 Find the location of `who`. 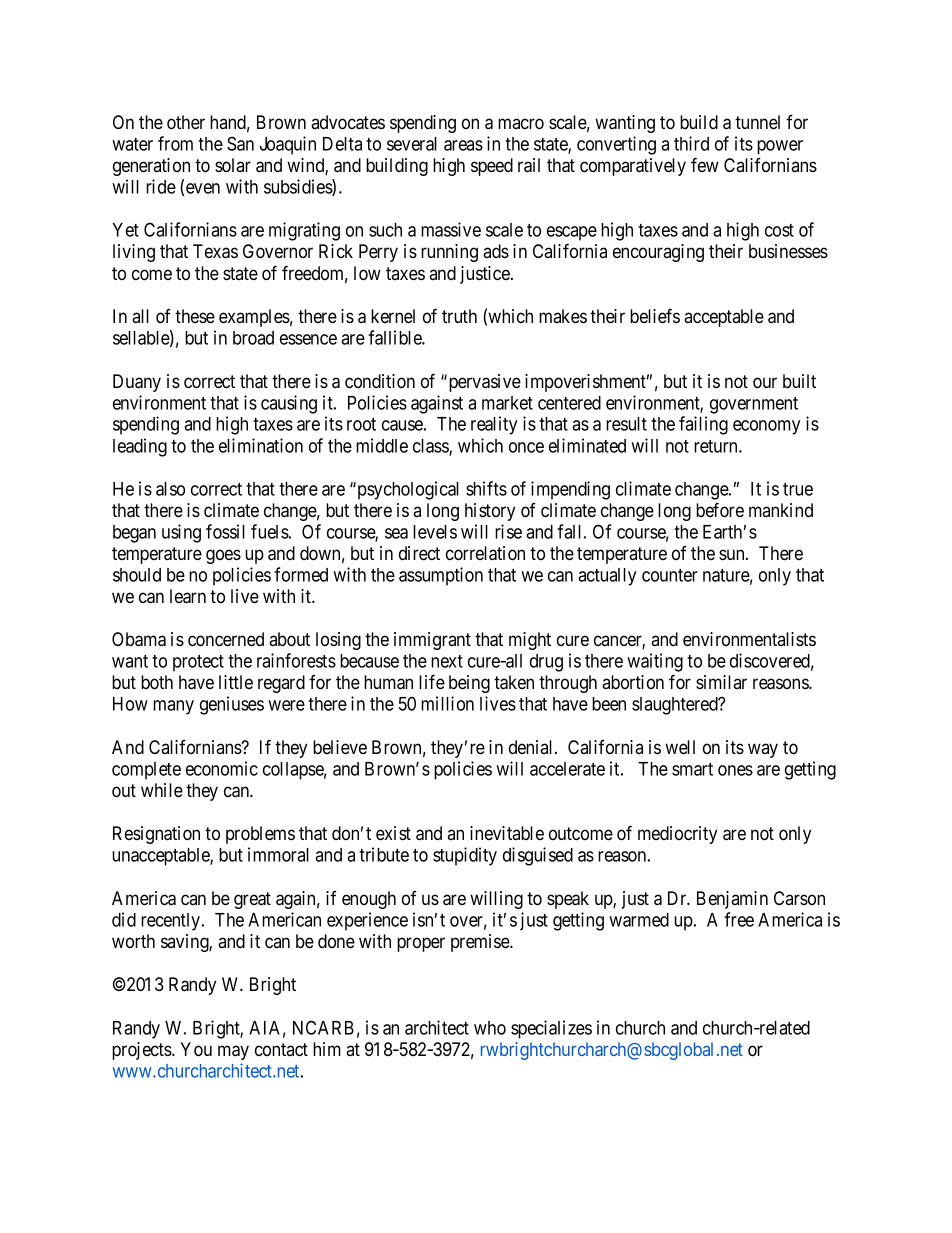

who is located at coordinates (490, 1028).
